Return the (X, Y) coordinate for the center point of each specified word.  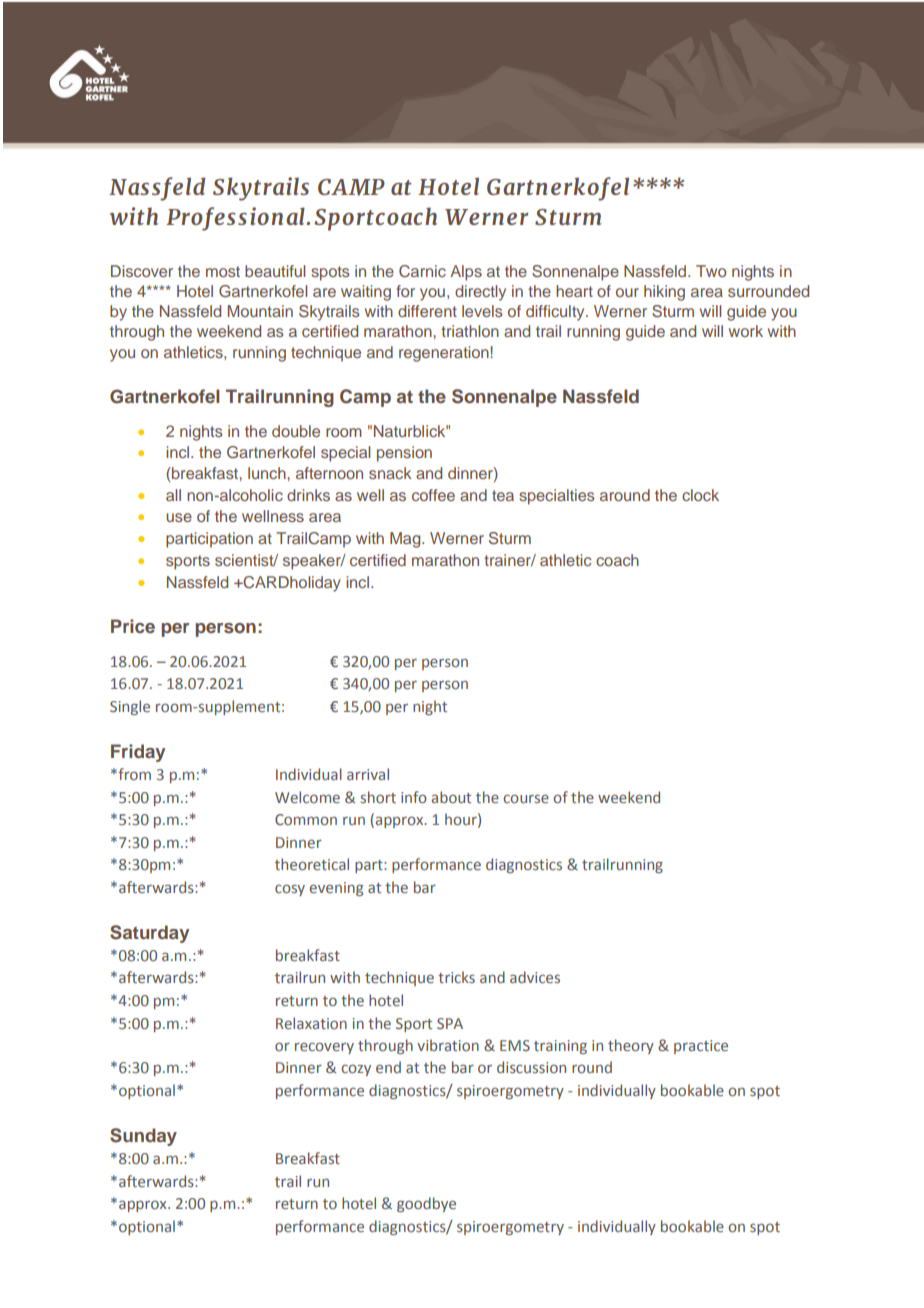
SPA (450, 1023)
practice (701, 1047)
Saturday (149, 934)
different (427, 311)
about (451, 797)
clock (700, 495)
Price (133, 626)
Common (306, 819)
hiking (664, 293)
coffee (433, 495)
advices (535, 977)
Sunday (143, 1137)
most (223, 271)
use (179, 517)
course (526, 798)
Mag (406, 540)
